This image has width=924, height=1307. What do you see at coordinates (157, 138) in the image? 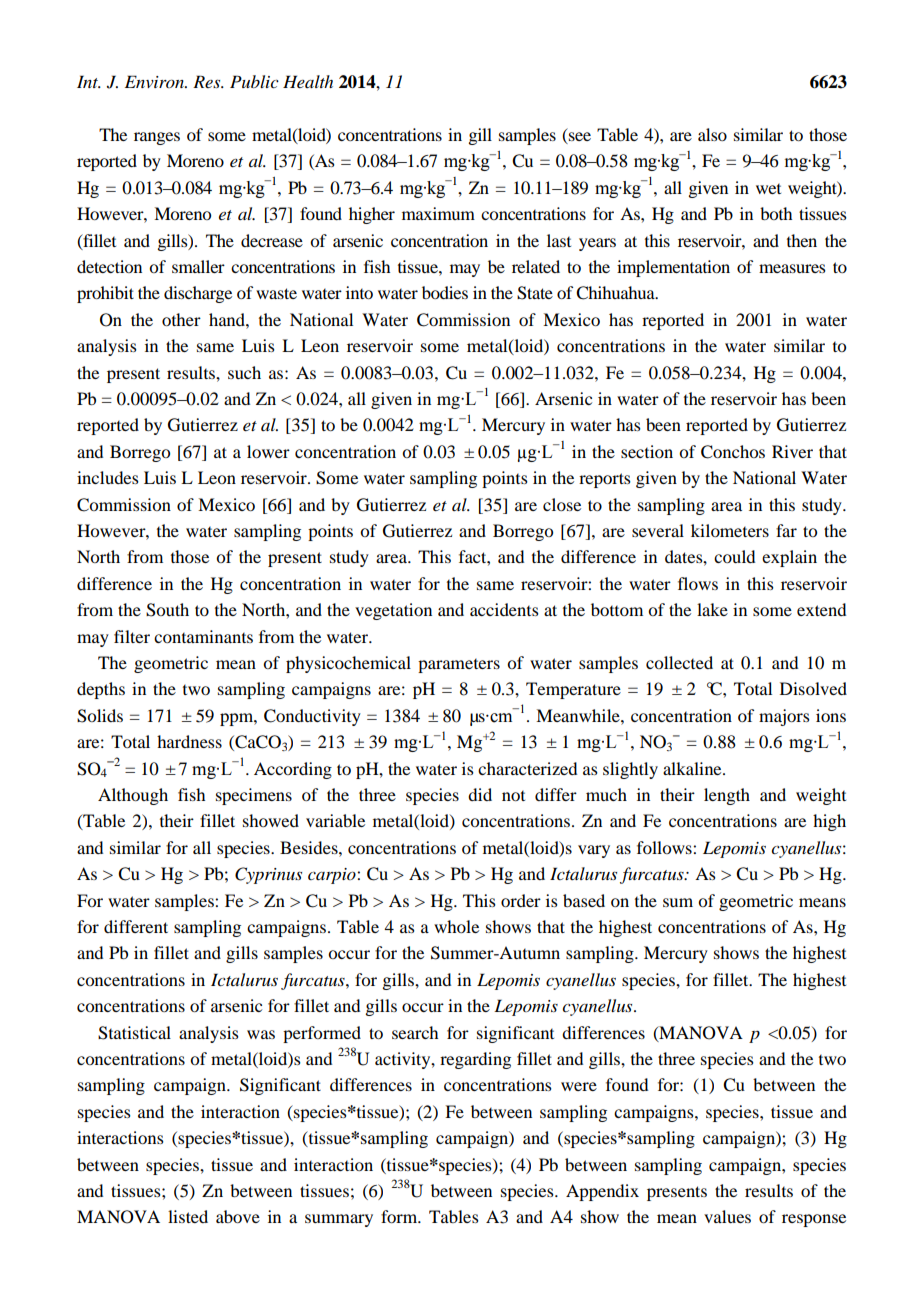
I see `ranges` at bounding box center [157, 138].
